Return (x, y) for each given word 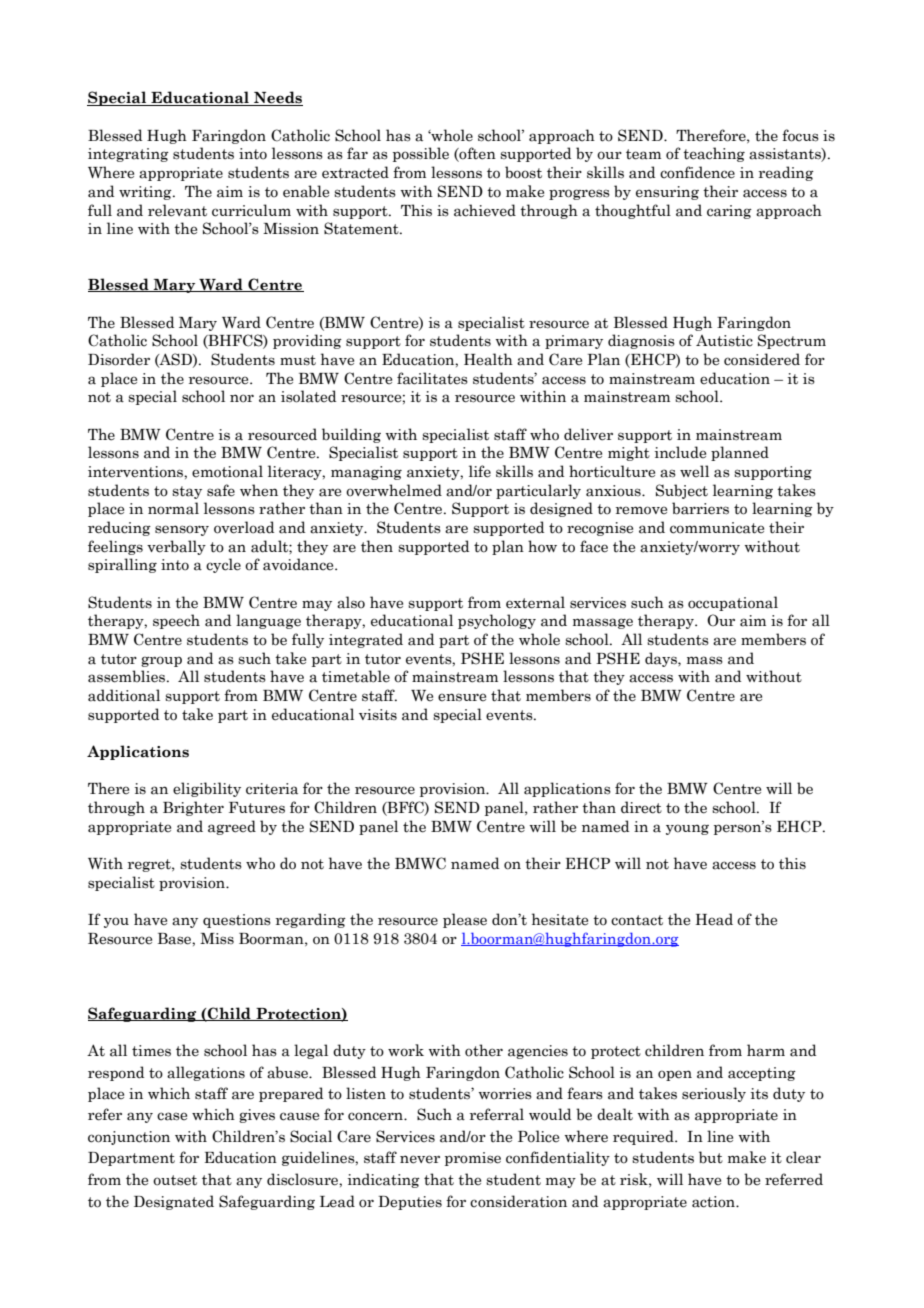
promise (473, 1159)
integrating (128, 155)
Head (714, 919)
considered (762, 359)
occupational (733, 603)
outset (175, 1180)
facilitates (432, 378)
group (161, 661)
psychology (497, 621)
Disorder (119, 359)
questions (237, 921)
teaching (714, 154)
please (465, 920)
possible (421, 154)
